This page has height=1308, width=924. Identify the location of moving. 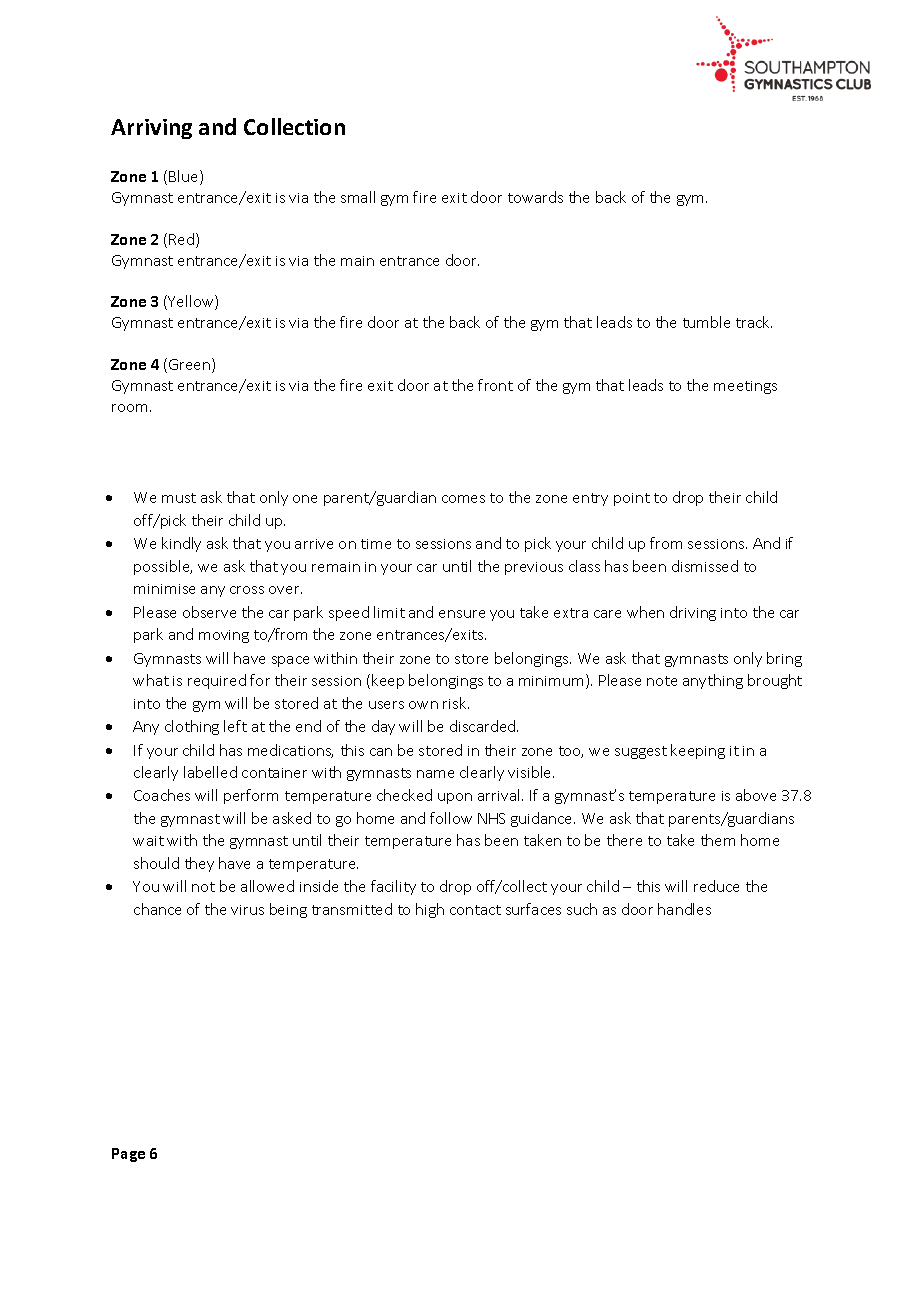
(224, 636).
